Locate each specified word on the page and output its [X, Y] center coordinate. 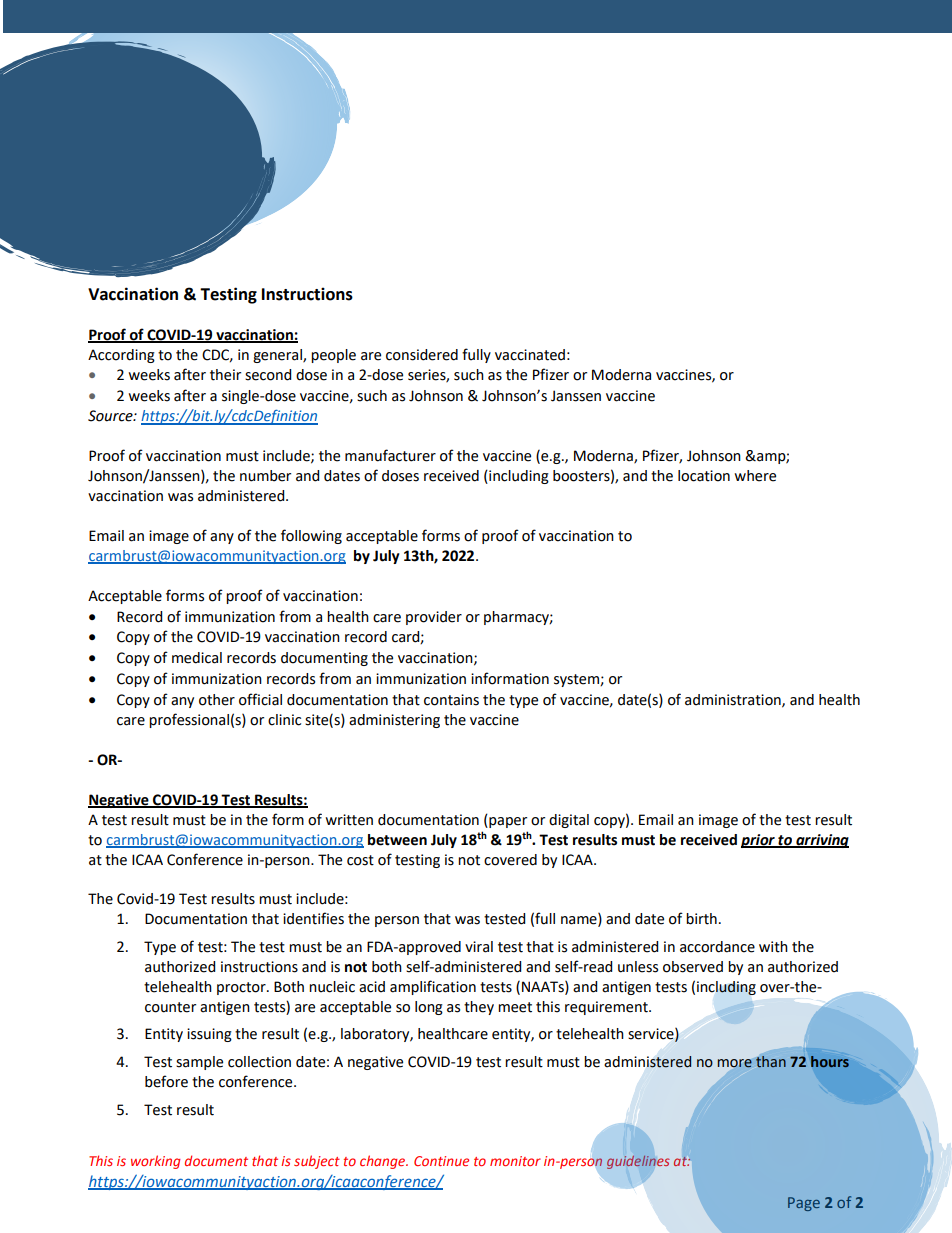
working [155, 1162]
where [755, 476]
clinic [284, 720]
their [225, 375]
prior [759, 841]
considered [422, 355]
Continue [441, 1161]
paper [507, 821]
